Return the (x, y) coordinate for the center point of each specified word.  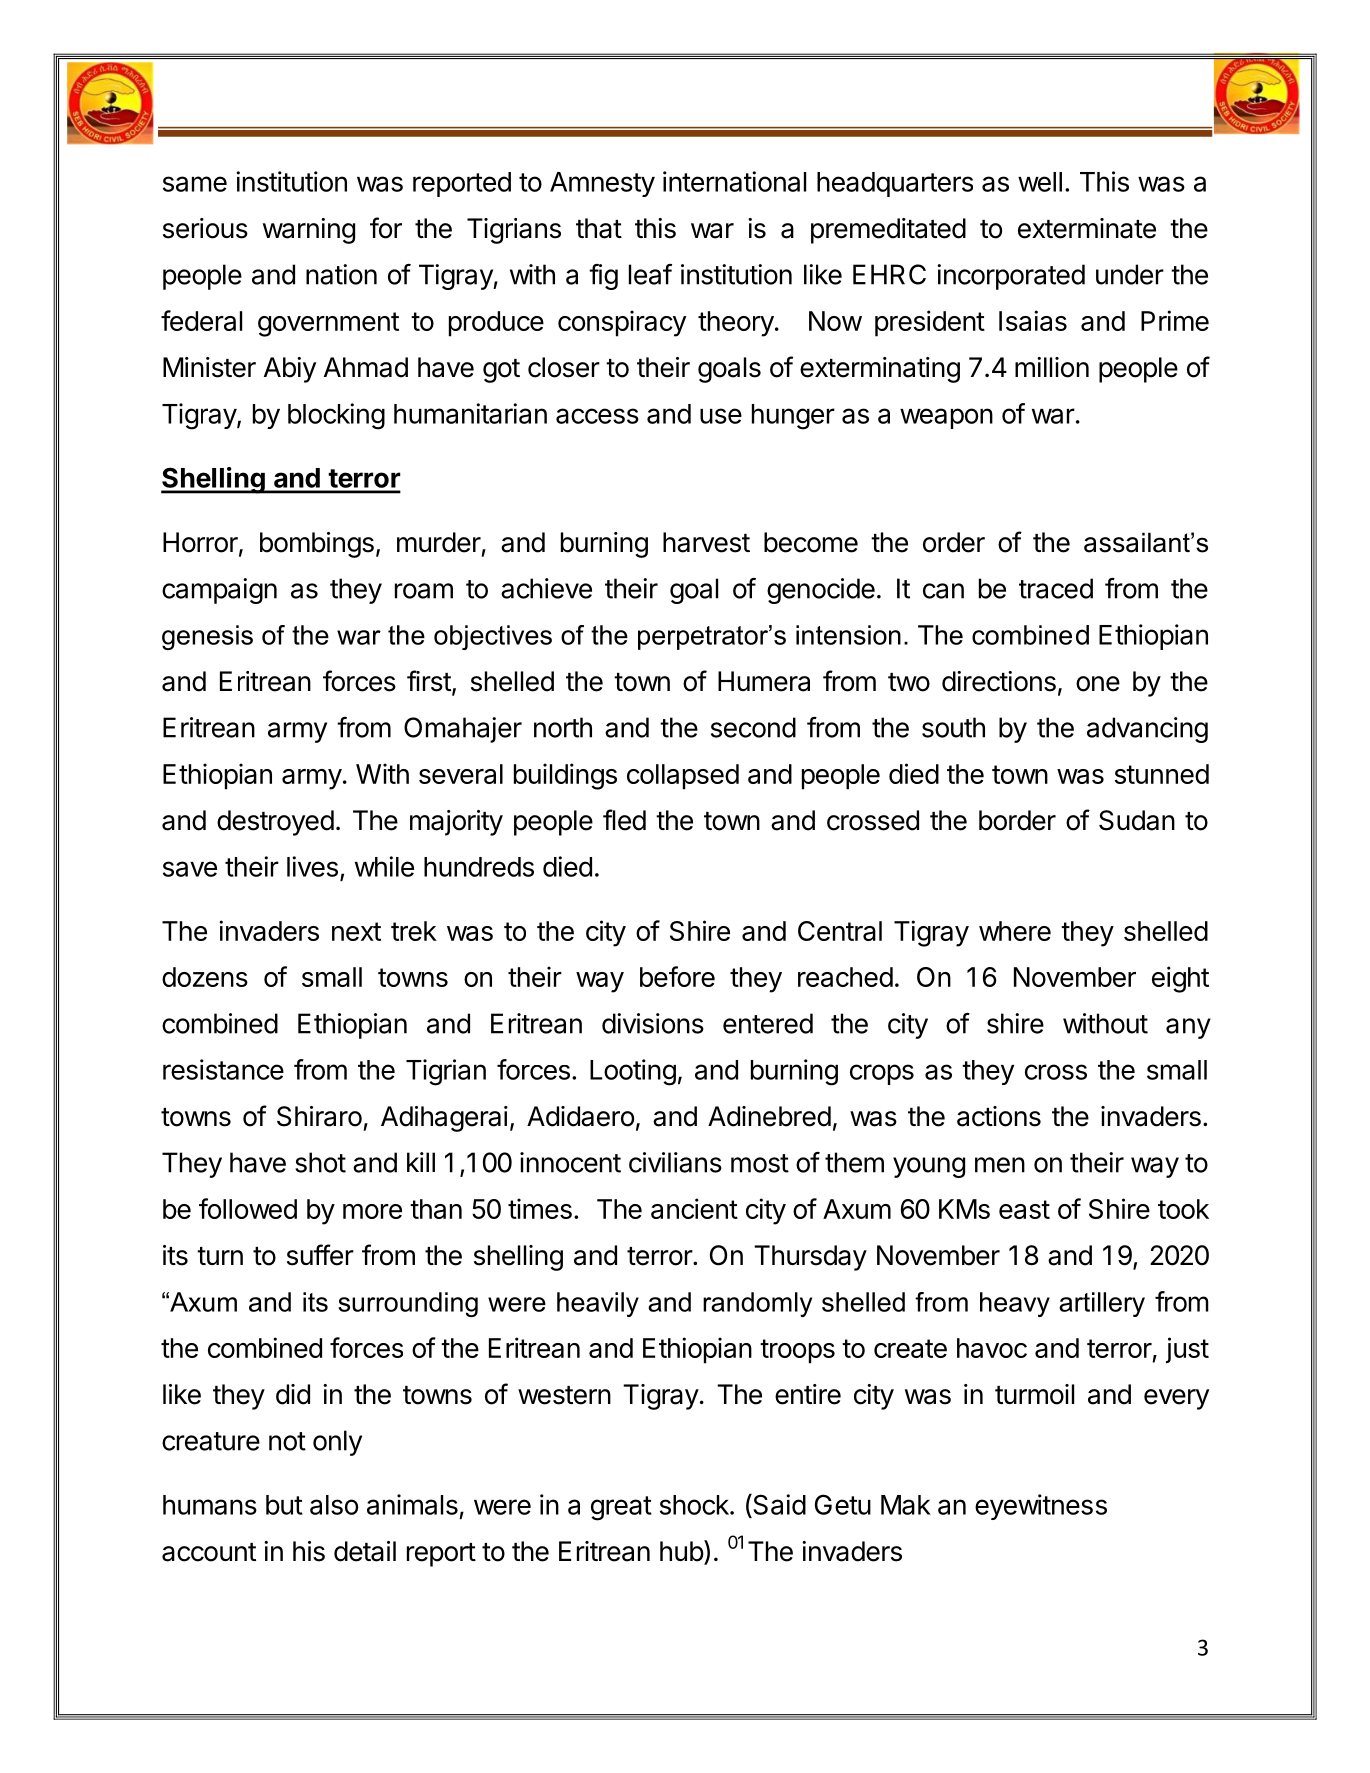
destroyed (275, 823)
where (1015, 931)
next (356, 931)
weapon (946, 418)
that (599, 228)
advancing (1147, 730)
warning (309, 231)
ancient (694, 1208)
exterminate (1087, 228)
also (334, 1505)
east (1024, 1209)
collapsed (683, 777)
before (677, 976)
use (721, 416)
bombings (317, 545)
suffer (320, 1255)
